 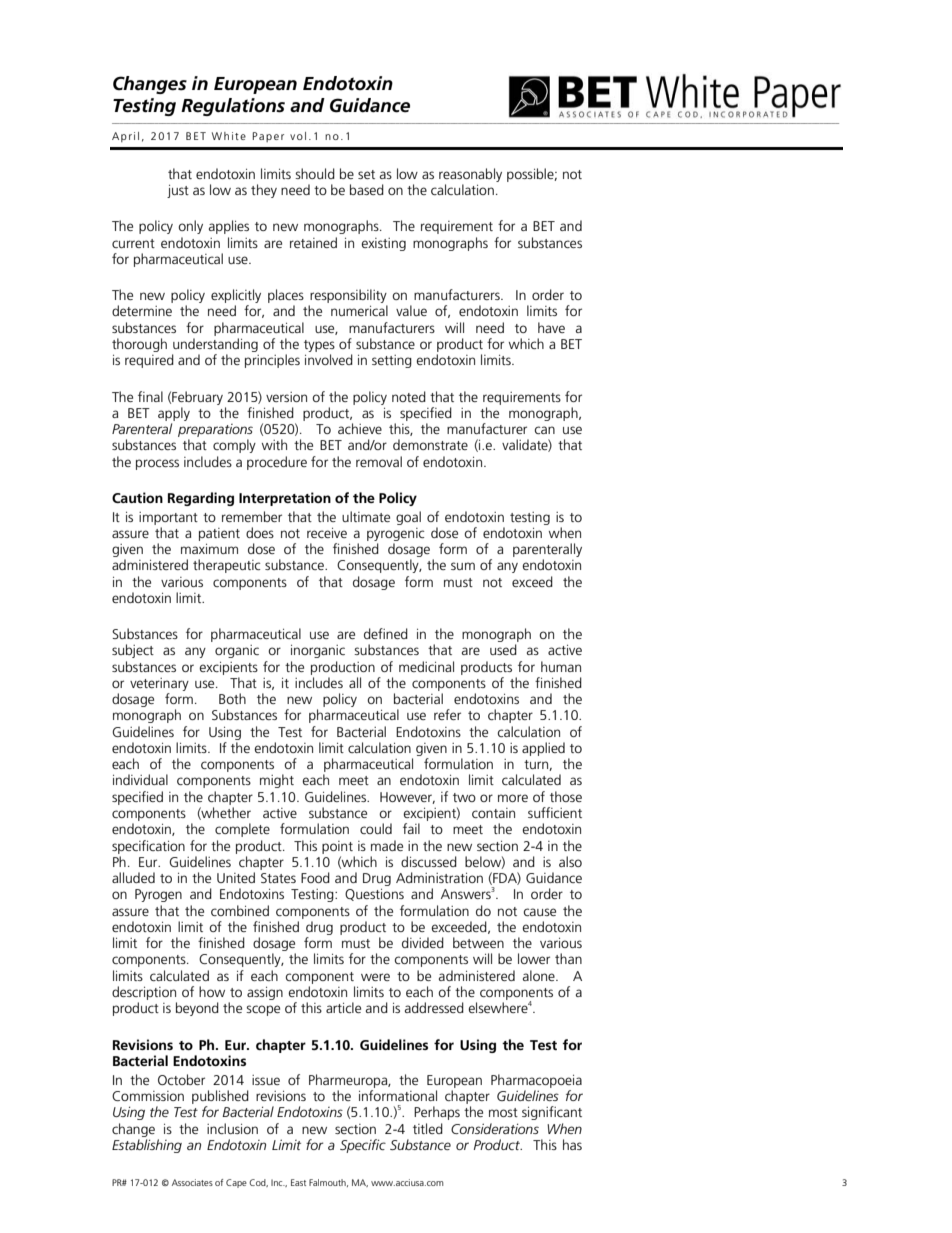 I want to click on apply, so click(x=174, y=414).
